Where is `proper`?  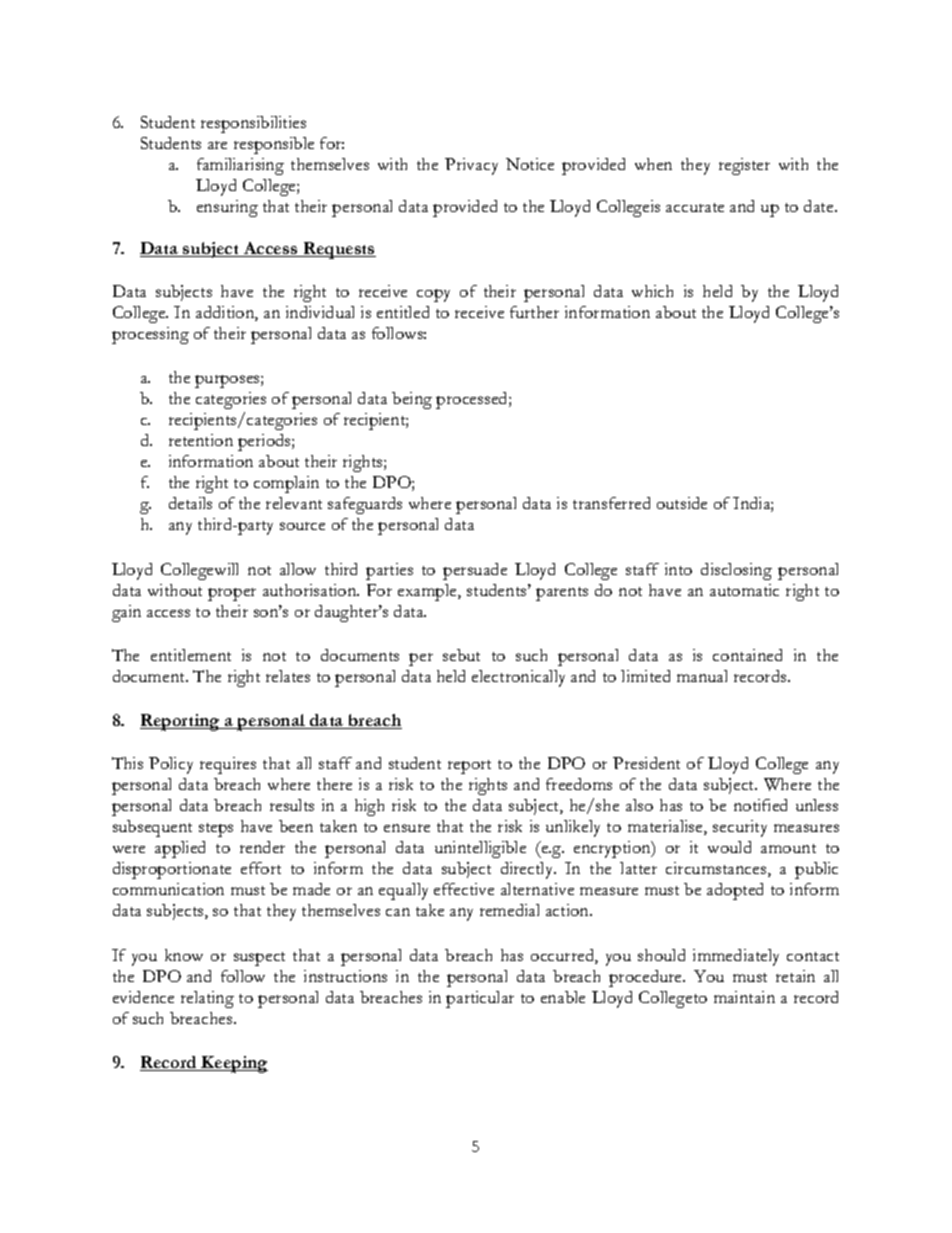 proper is located at coordinates (232, 594).
